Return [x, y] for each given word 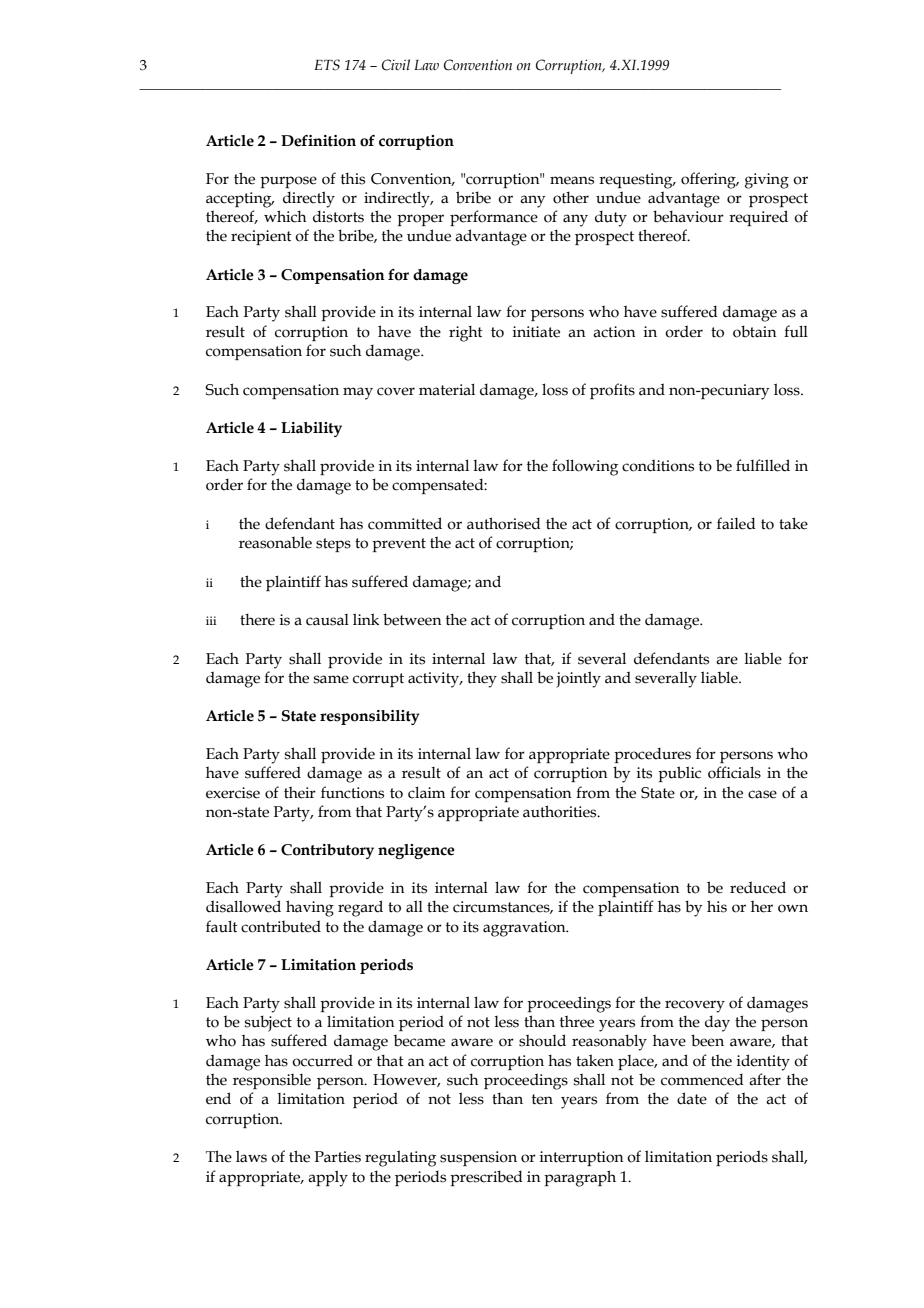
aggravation [525, 929]
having [310, 908]
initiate [536, 332]
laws [251, 1156]
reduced [758, 887]
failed [736, 523]
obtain [755, 331]
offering [709, 180]
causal [327, 620]
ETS [327, 65]
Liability [311, 429]
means [572, 180]
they [482, 679]
